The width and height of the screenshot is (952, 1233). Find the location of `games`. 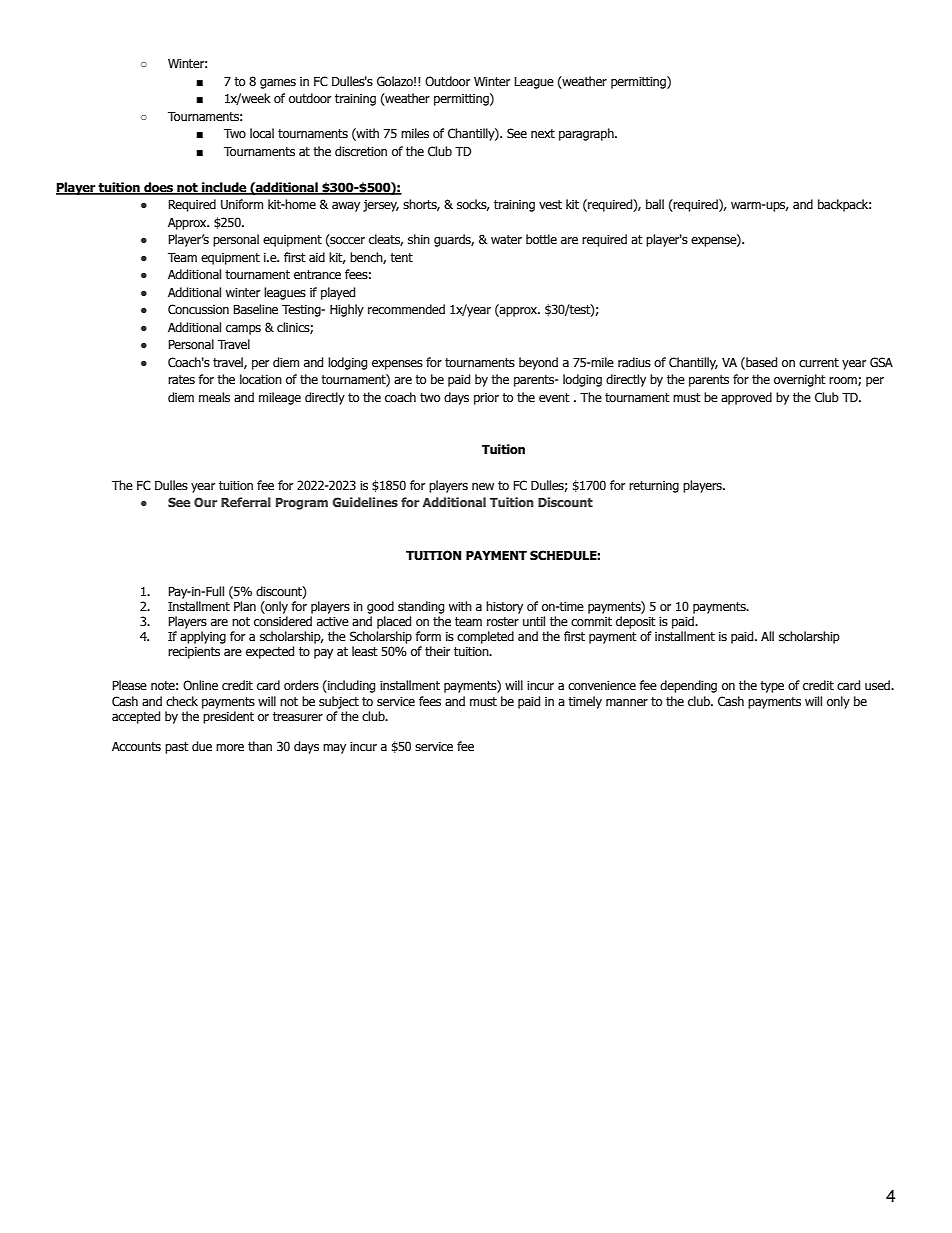

games is located at coordinates (278, 84).
